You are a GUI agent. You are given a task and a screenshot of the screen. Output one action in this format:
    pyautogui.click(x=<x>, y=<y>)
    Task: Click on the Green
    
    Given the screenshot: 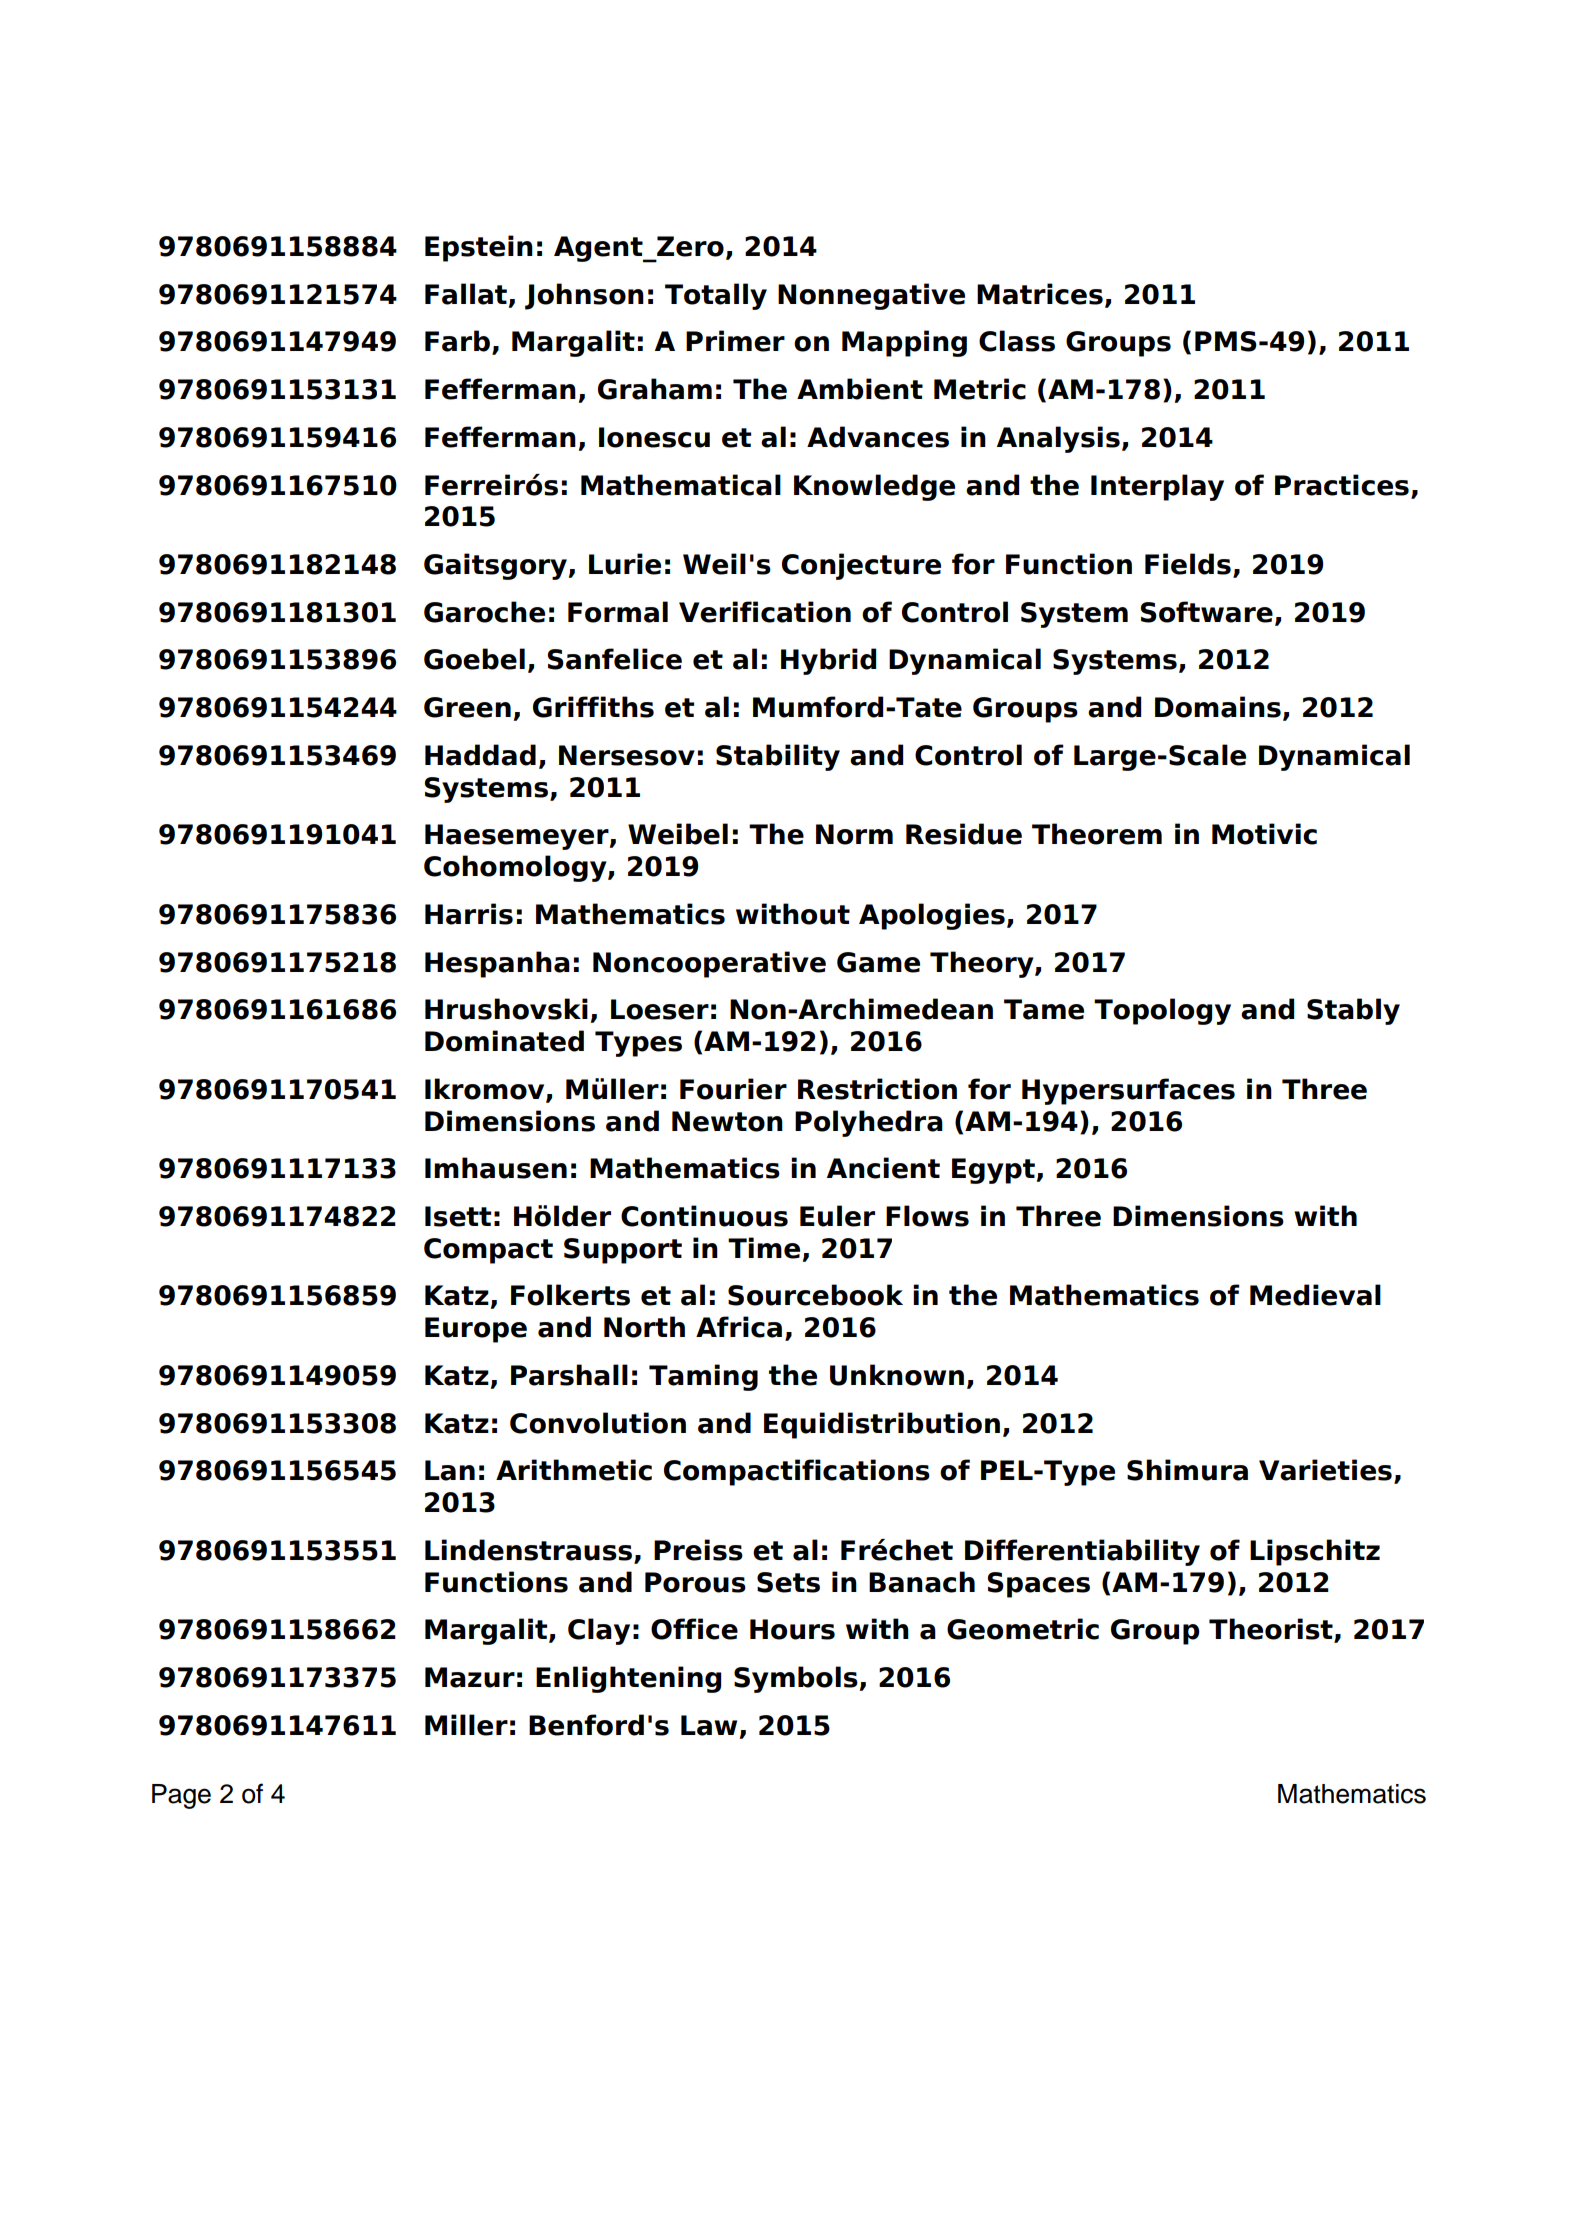 What is the action you would take?
    pyautogui.click(x=467, y=707)
